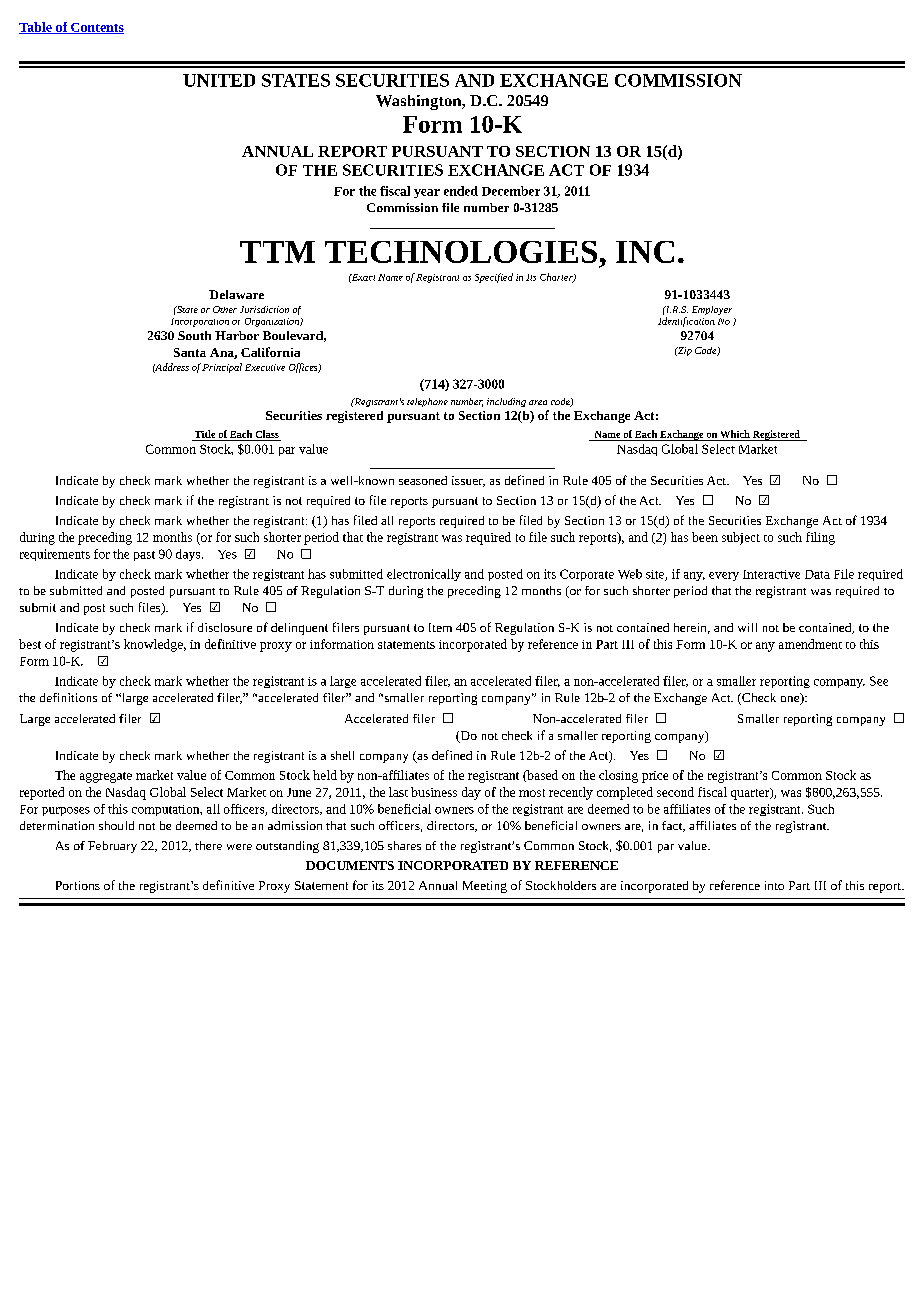 This screenshot has height=1308, width=924. I want to click on Interactive, so click(771, 574).
